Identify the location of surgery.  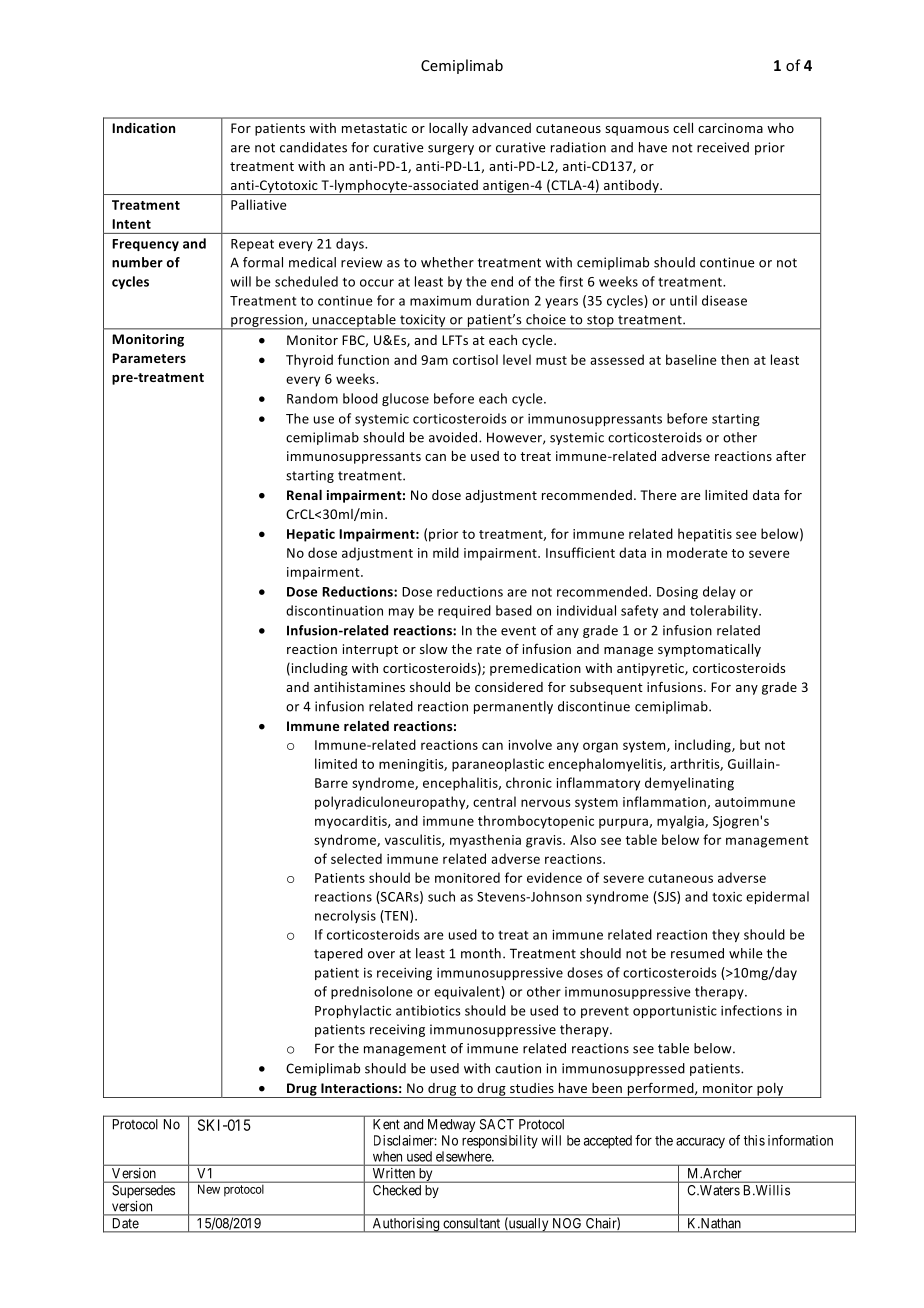
(451, 150).
